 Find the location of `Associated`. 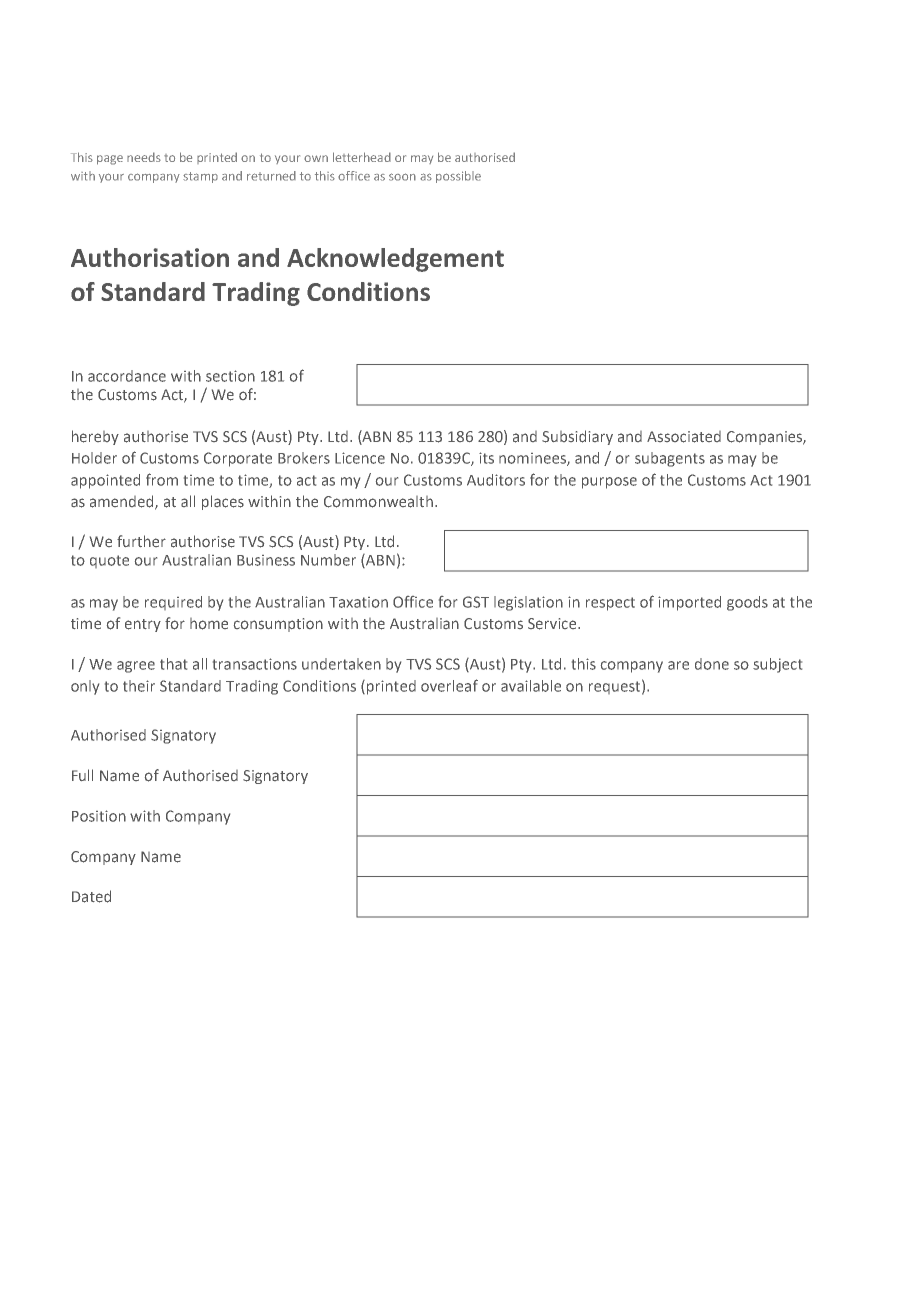

Associated is located at coordinates (684, 437).
